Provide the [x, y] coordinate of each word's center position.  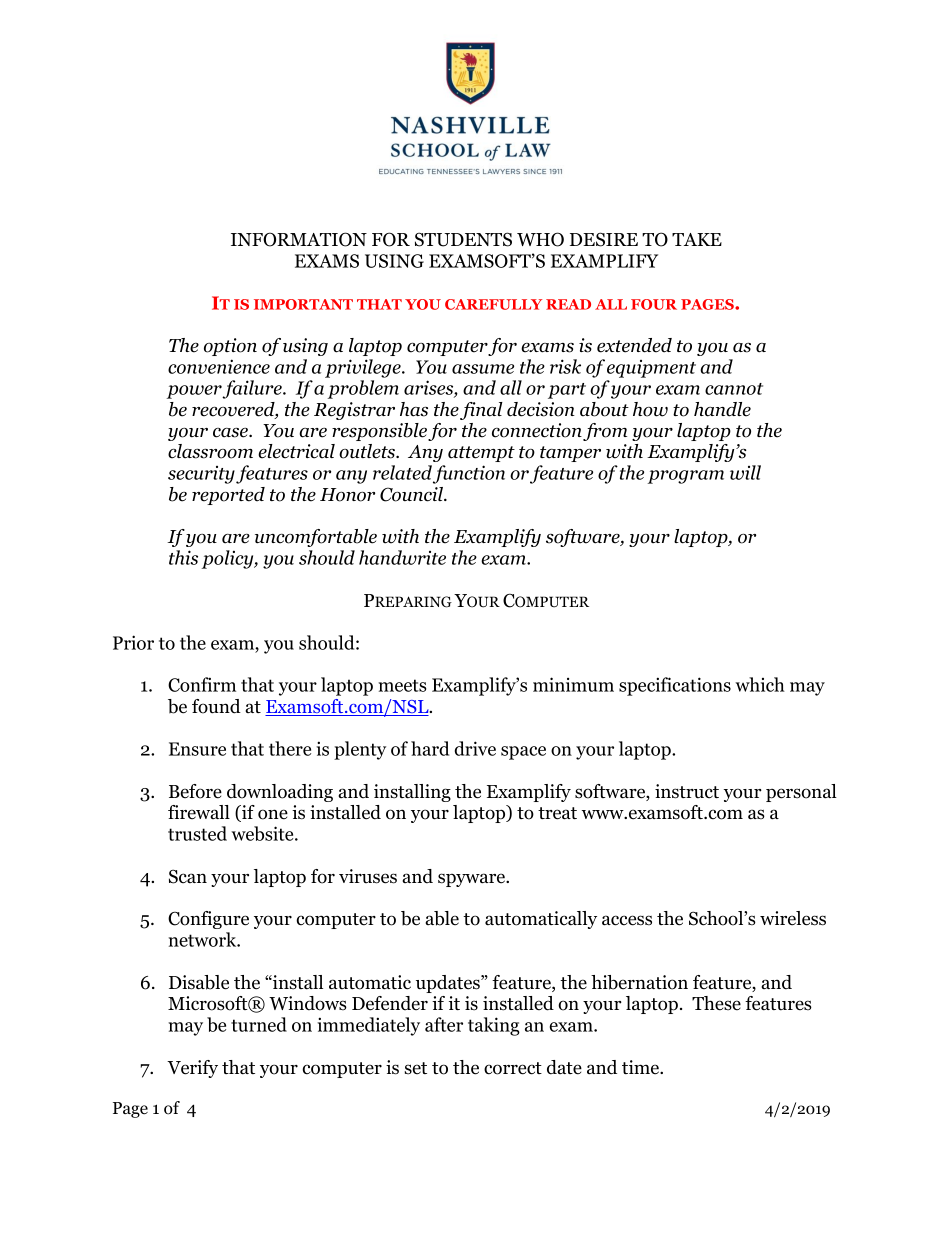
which [760, 684]
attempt [481, 454]
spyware [472, 880]
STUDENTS [463, 239]
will [745, 472]
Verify [192, 1069]
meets [402, 685]
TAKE [697, 239]
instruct [687, 791]
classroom [210, 451]
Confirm [202, 684]
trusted [197, 833]
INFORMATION [299, 239]
